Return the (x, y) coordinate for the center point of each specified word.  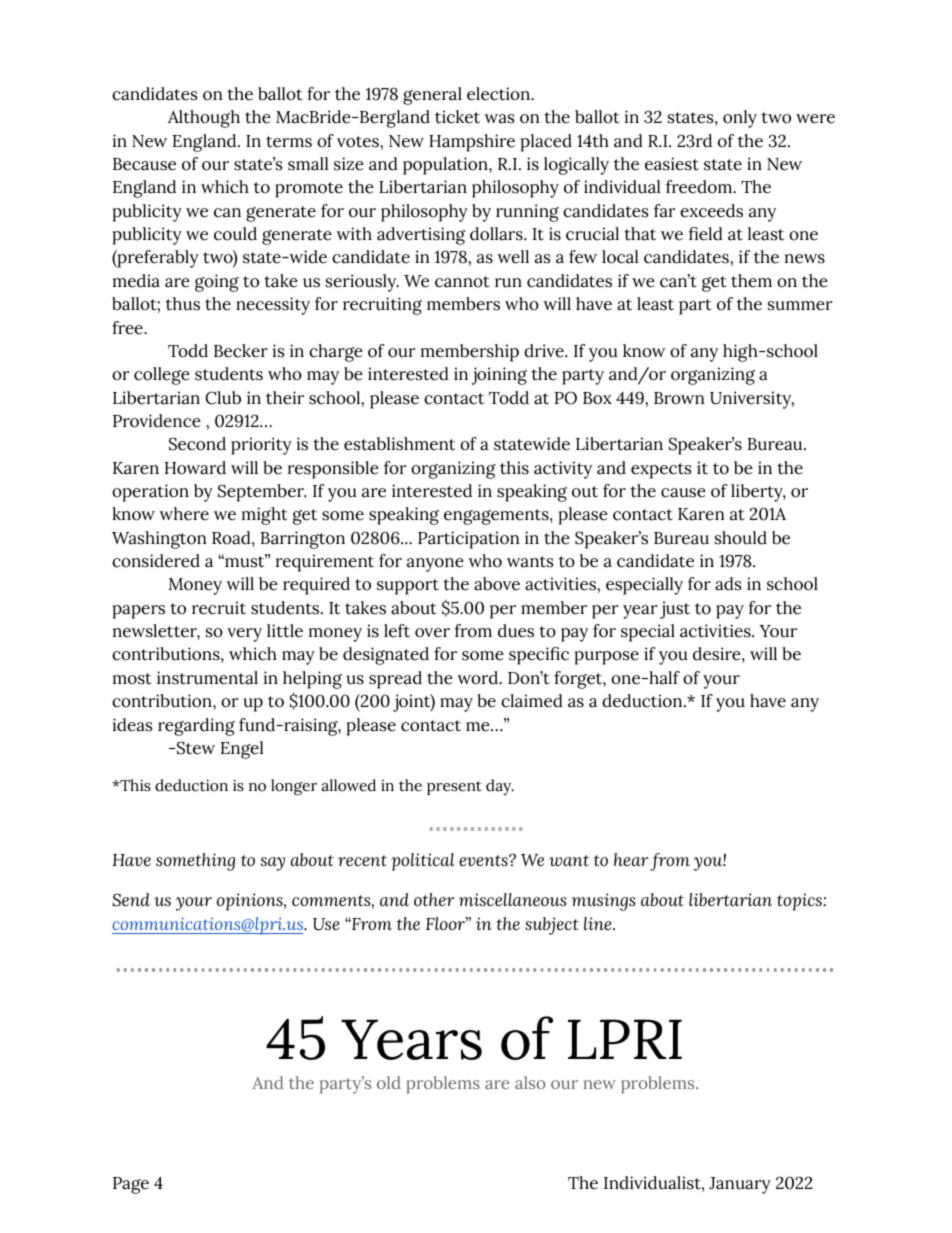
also (530, 1082)
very (244, 635)
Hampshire (472, 143)
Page (131, 1185)
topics (799, 902)
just (675, 610)
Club (223, 398)
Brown (679, 398)
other (434, 899)
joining (499, 376)
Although (204, 119)
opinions (251, 902)
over (432, 633)
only (740, 119)
